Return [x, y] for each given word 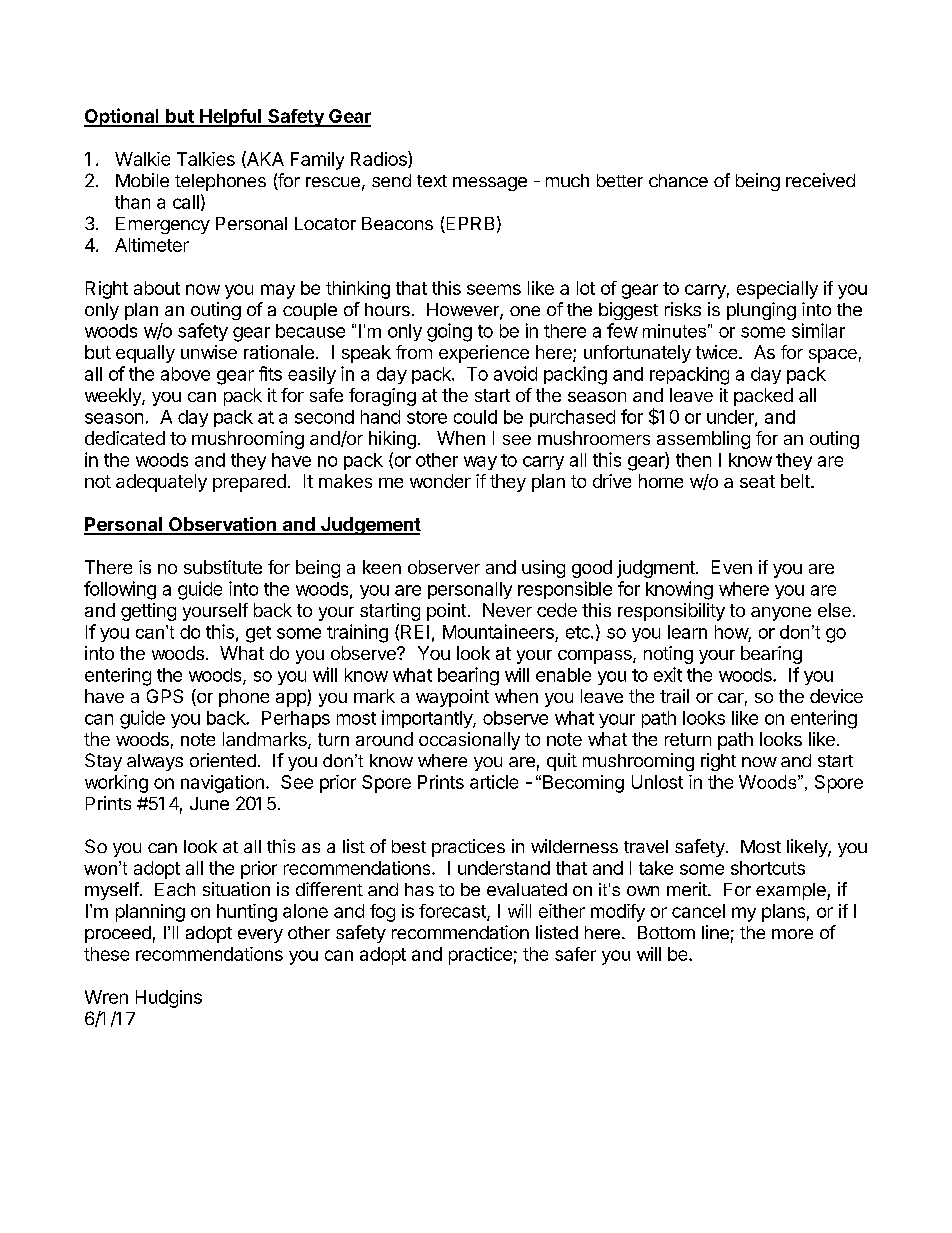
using [543, 569]
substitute [223, 567]
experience [484, 354]
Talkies [206, 159]
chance [678, 180]
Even [732, 567]
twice [718, 352]
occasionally [469, 741]
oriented [223, 760]
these [106, 954]
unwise [209, 352]
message [490, 184]
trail [674, 696]
